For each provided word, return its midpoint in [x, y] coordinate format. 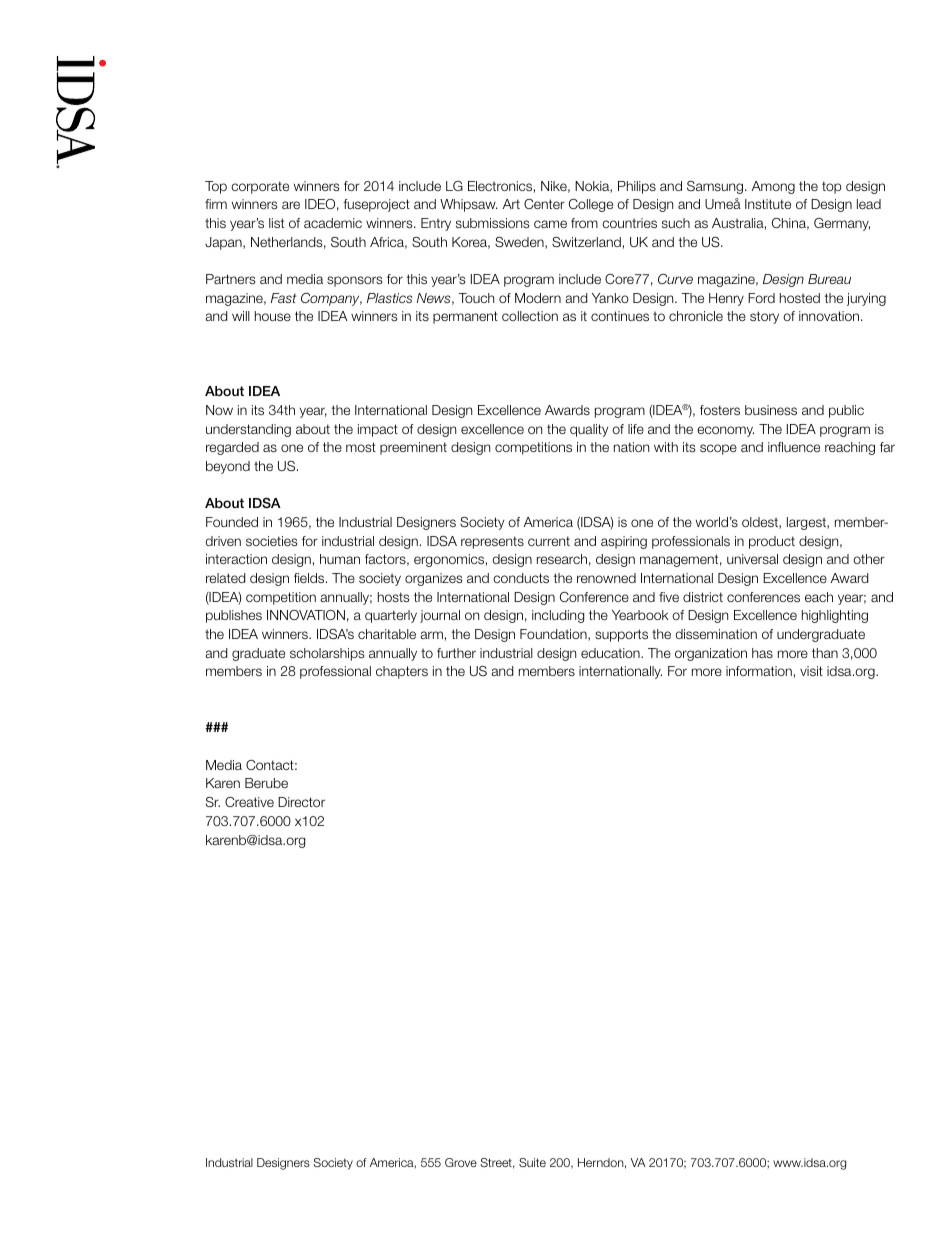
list [276, 223]
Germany [842, 224]
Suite [532, 1162]
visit [811, 671]
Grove [461, 1162]
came [550, 224]
